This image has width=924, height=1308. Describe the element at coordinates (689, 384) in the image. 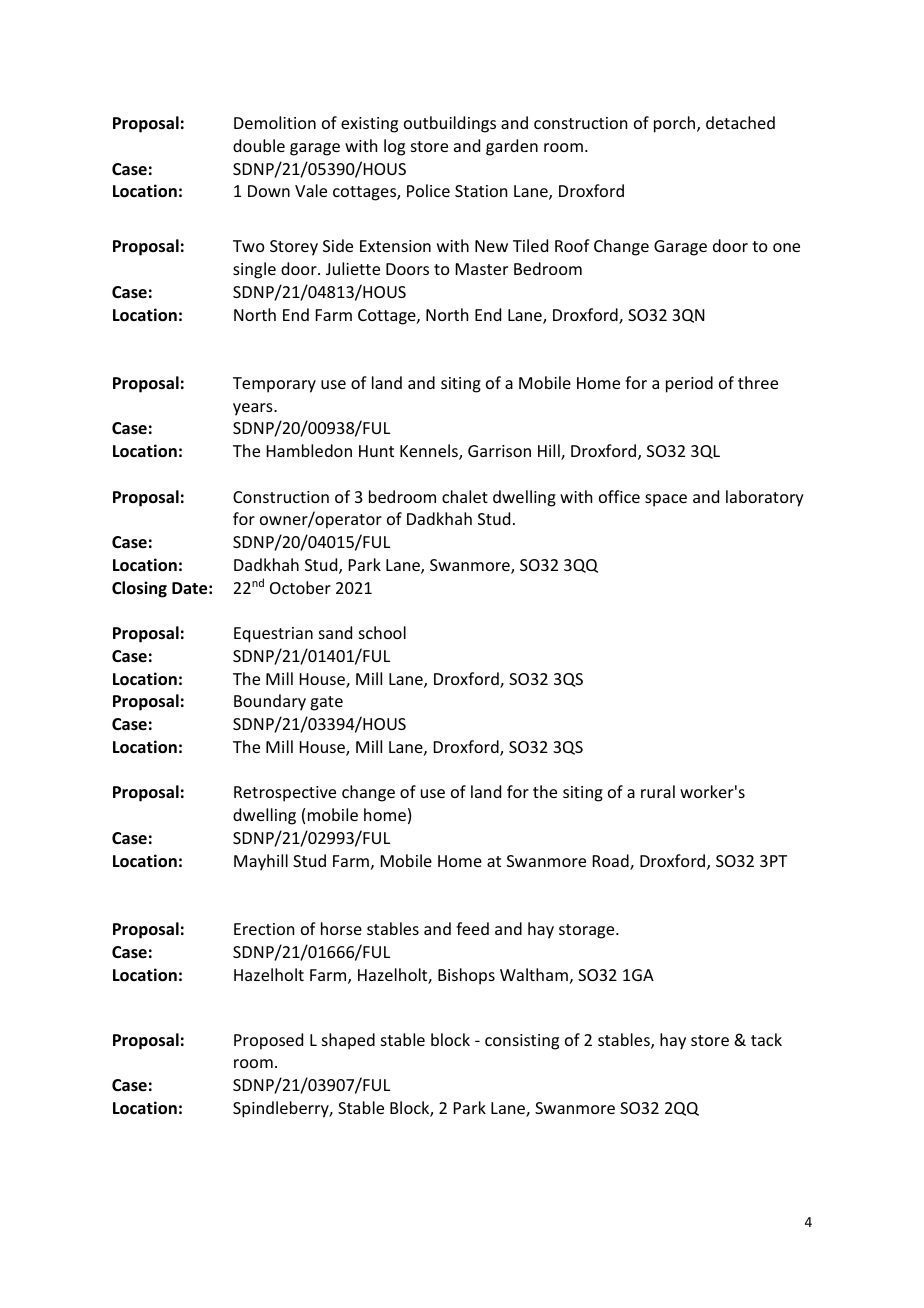

I see `period` at that location.
